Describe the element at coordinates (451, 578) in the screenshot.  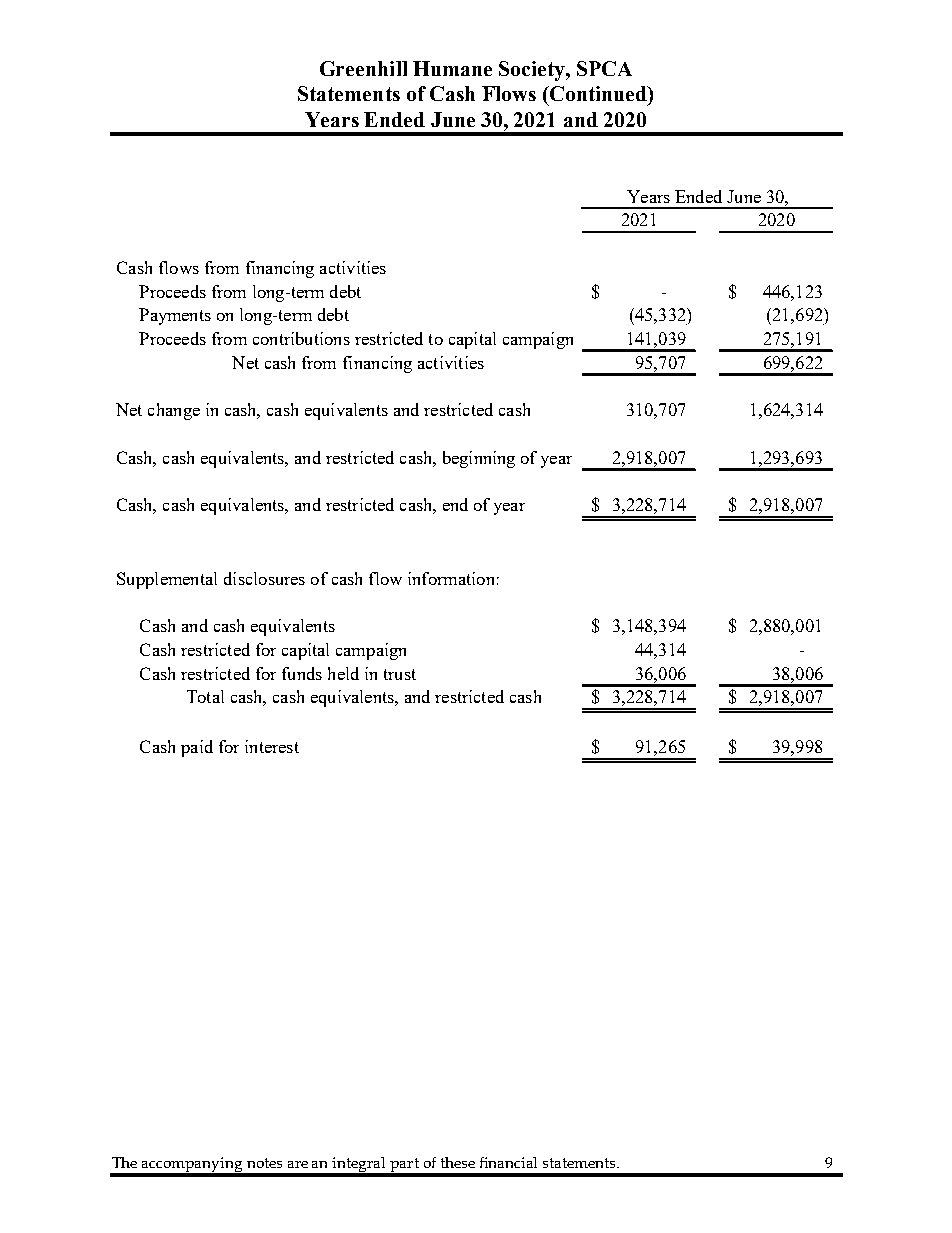
I see `information` at that location.
